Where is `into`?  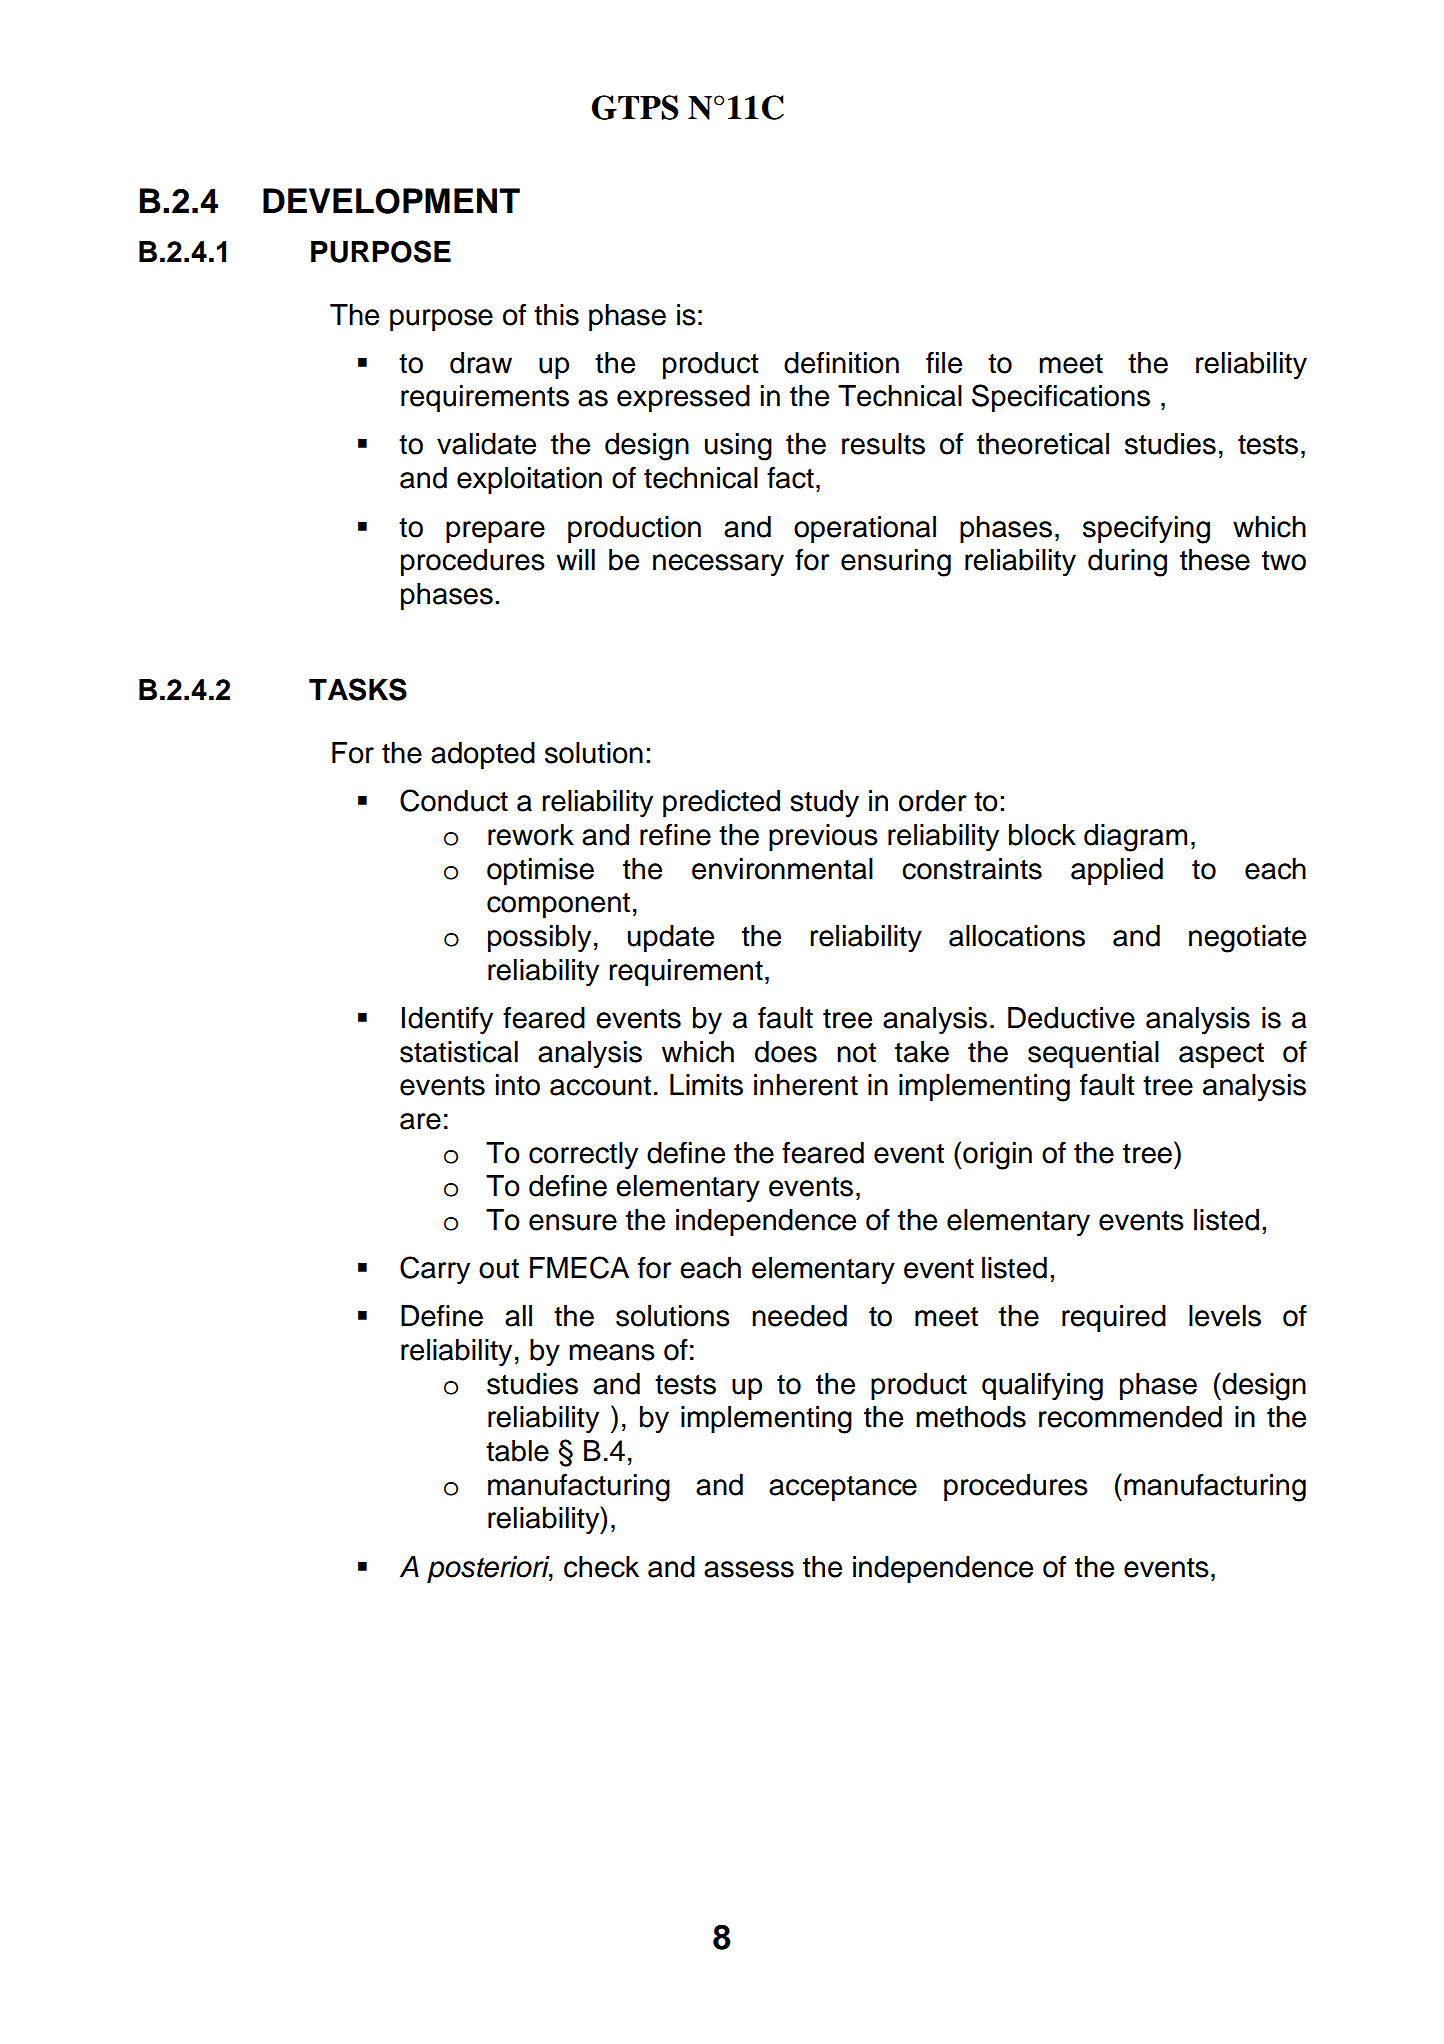 into is located at coordinates (518, 1085).
